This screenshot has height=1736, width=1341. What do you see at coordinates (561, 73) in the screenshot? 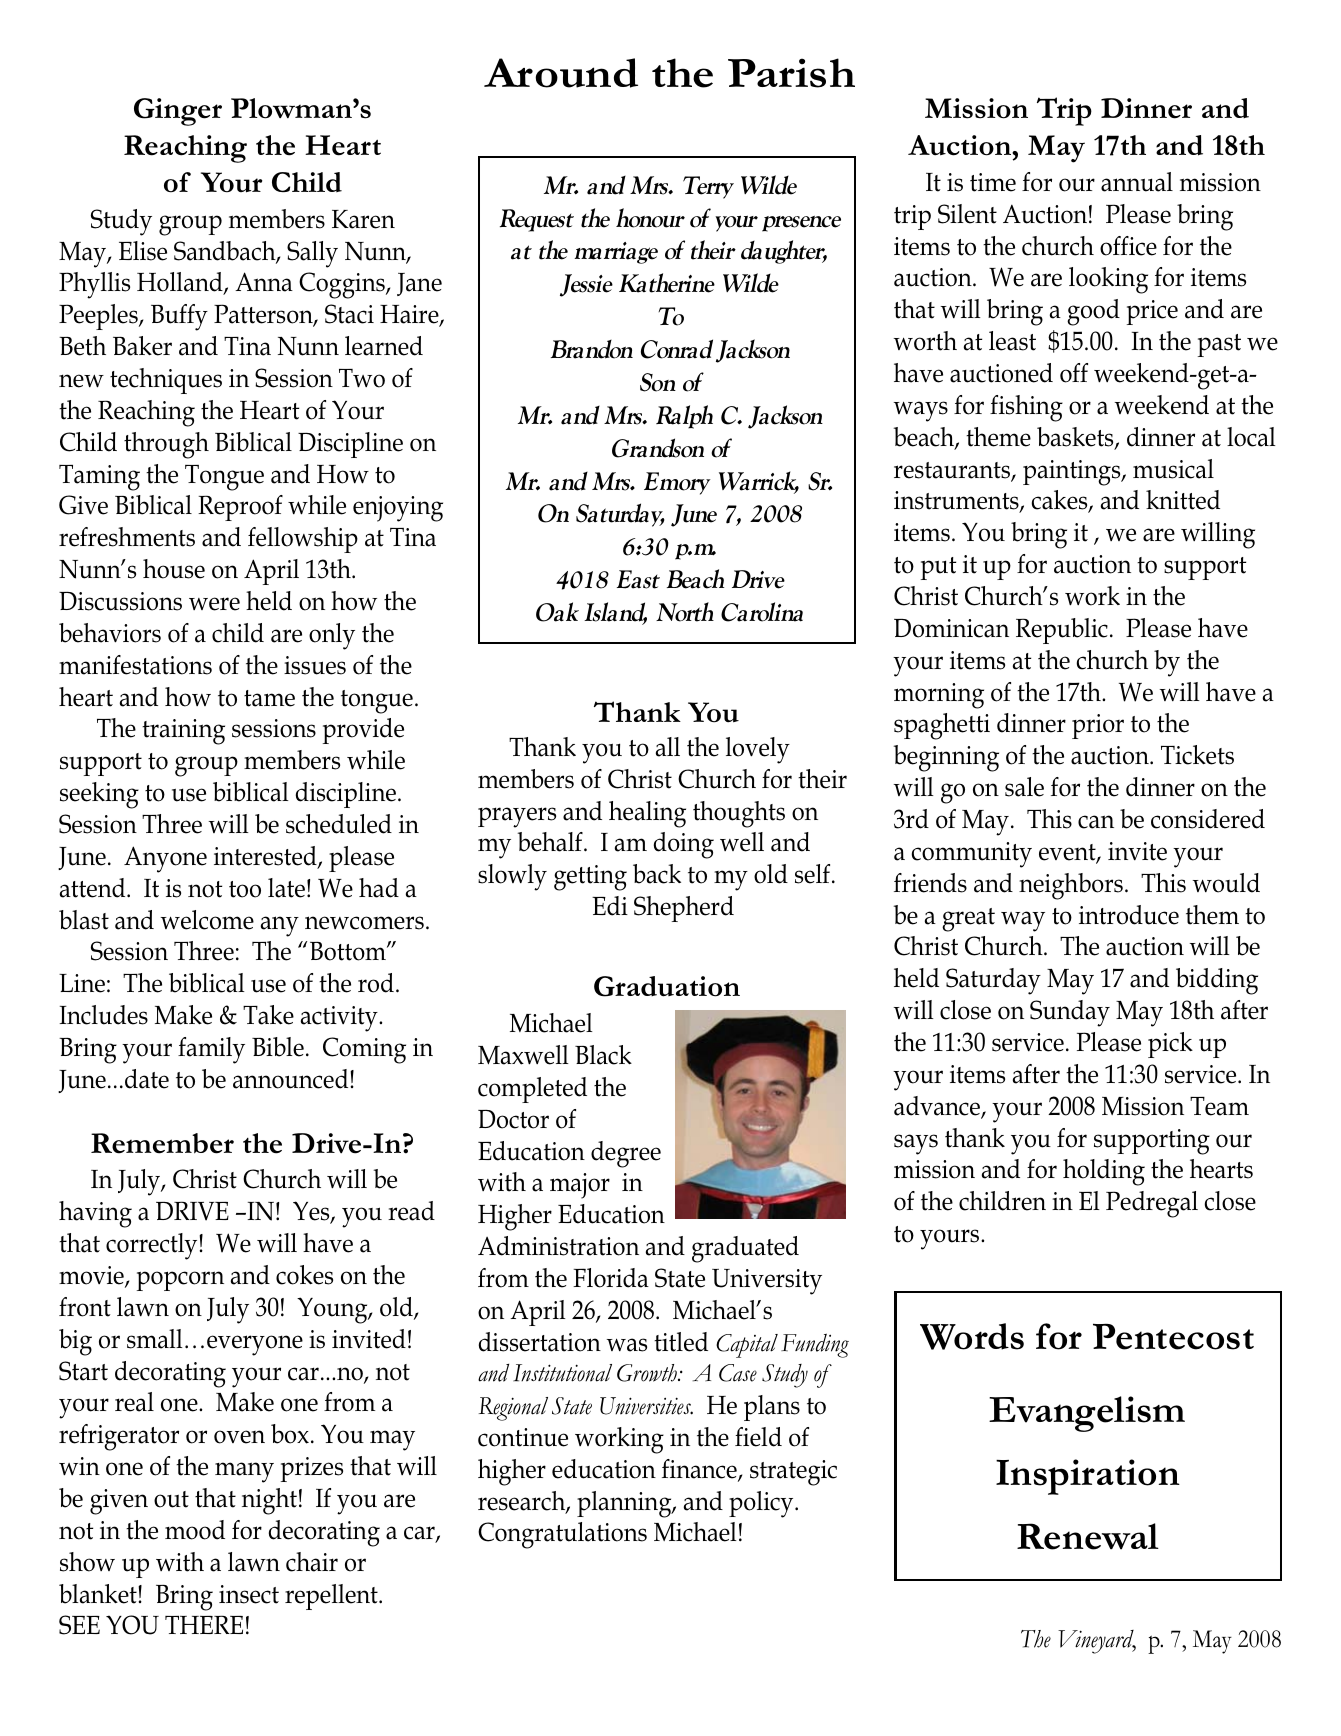
I see `Around` at bounding box center [561, 73].
